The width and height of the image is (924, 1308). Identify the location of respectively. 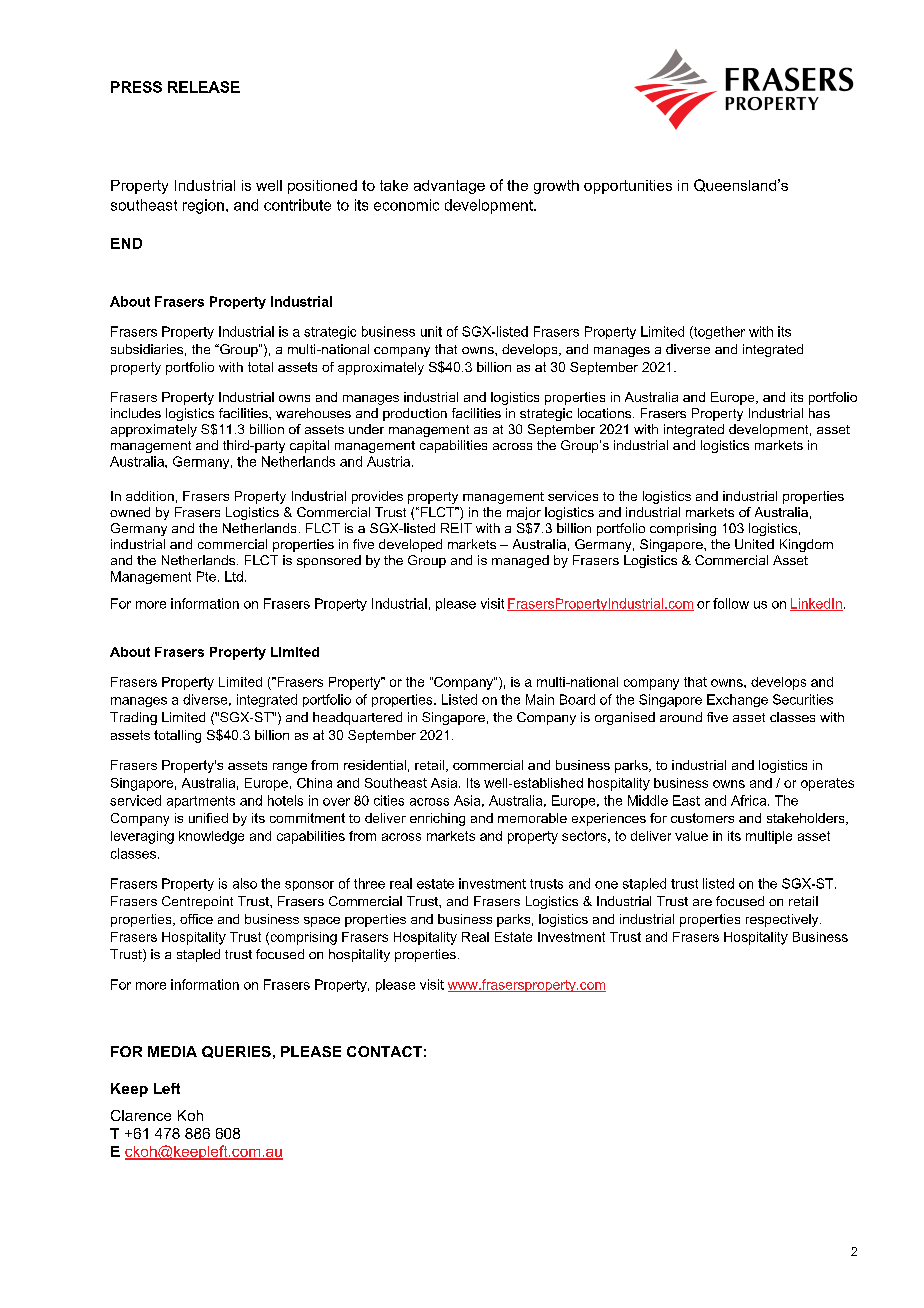
(783, 920).
